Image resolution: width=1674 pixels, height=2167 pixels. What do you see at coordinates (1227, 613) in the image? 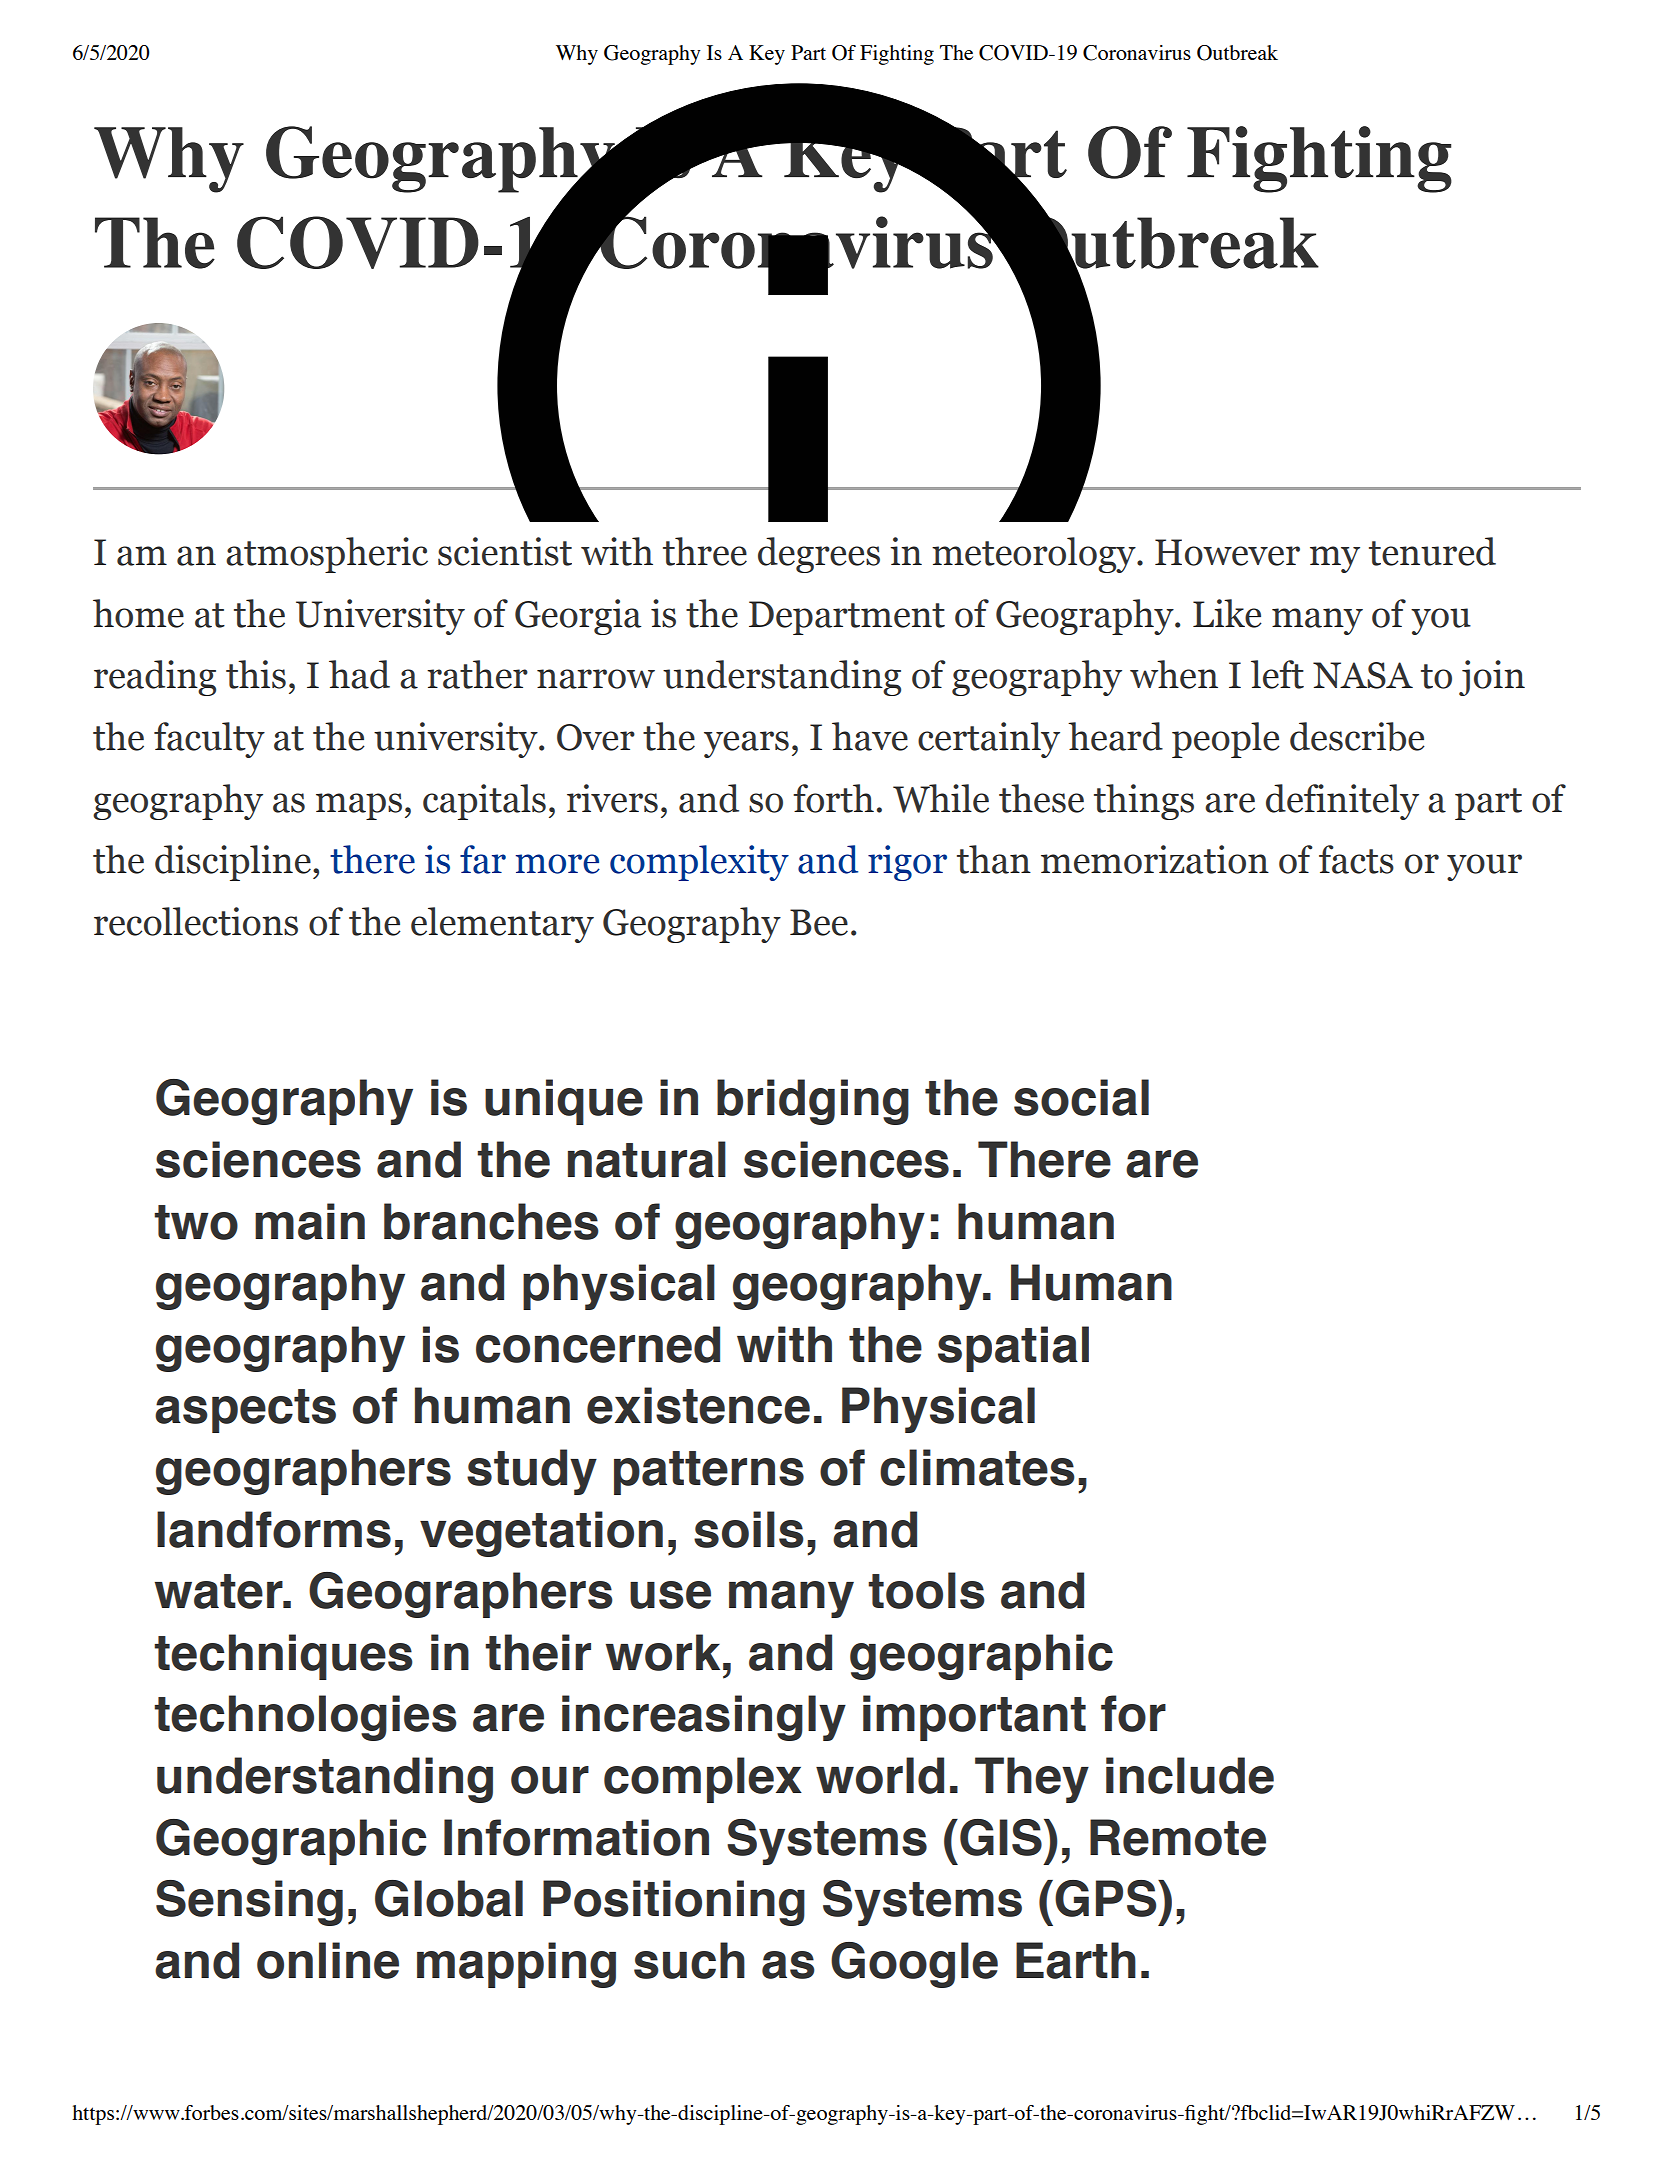
I see `Like` at bounding box center [1227, 613].
